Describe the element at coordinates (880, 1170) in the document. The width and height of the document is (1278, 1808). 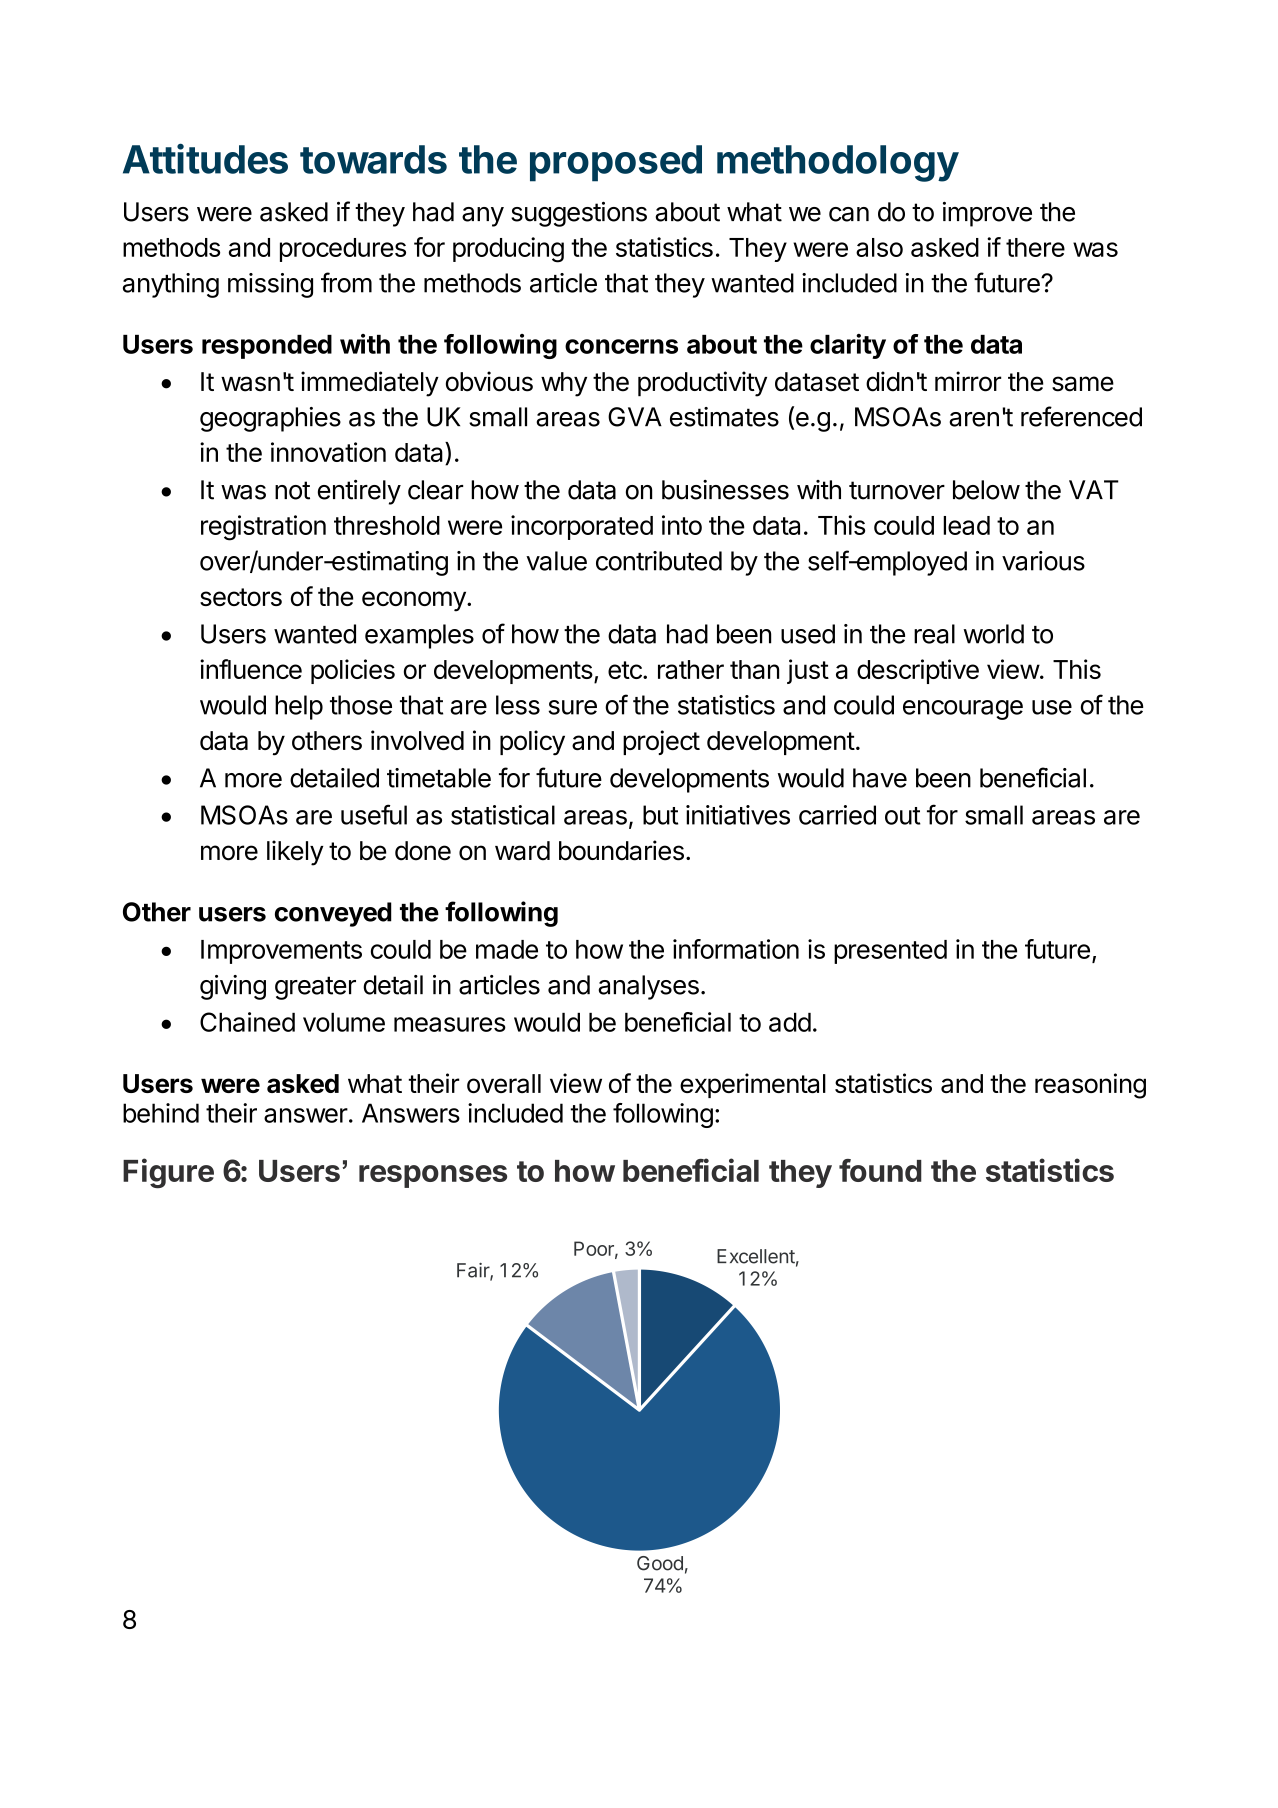
I see `found` at that location.
